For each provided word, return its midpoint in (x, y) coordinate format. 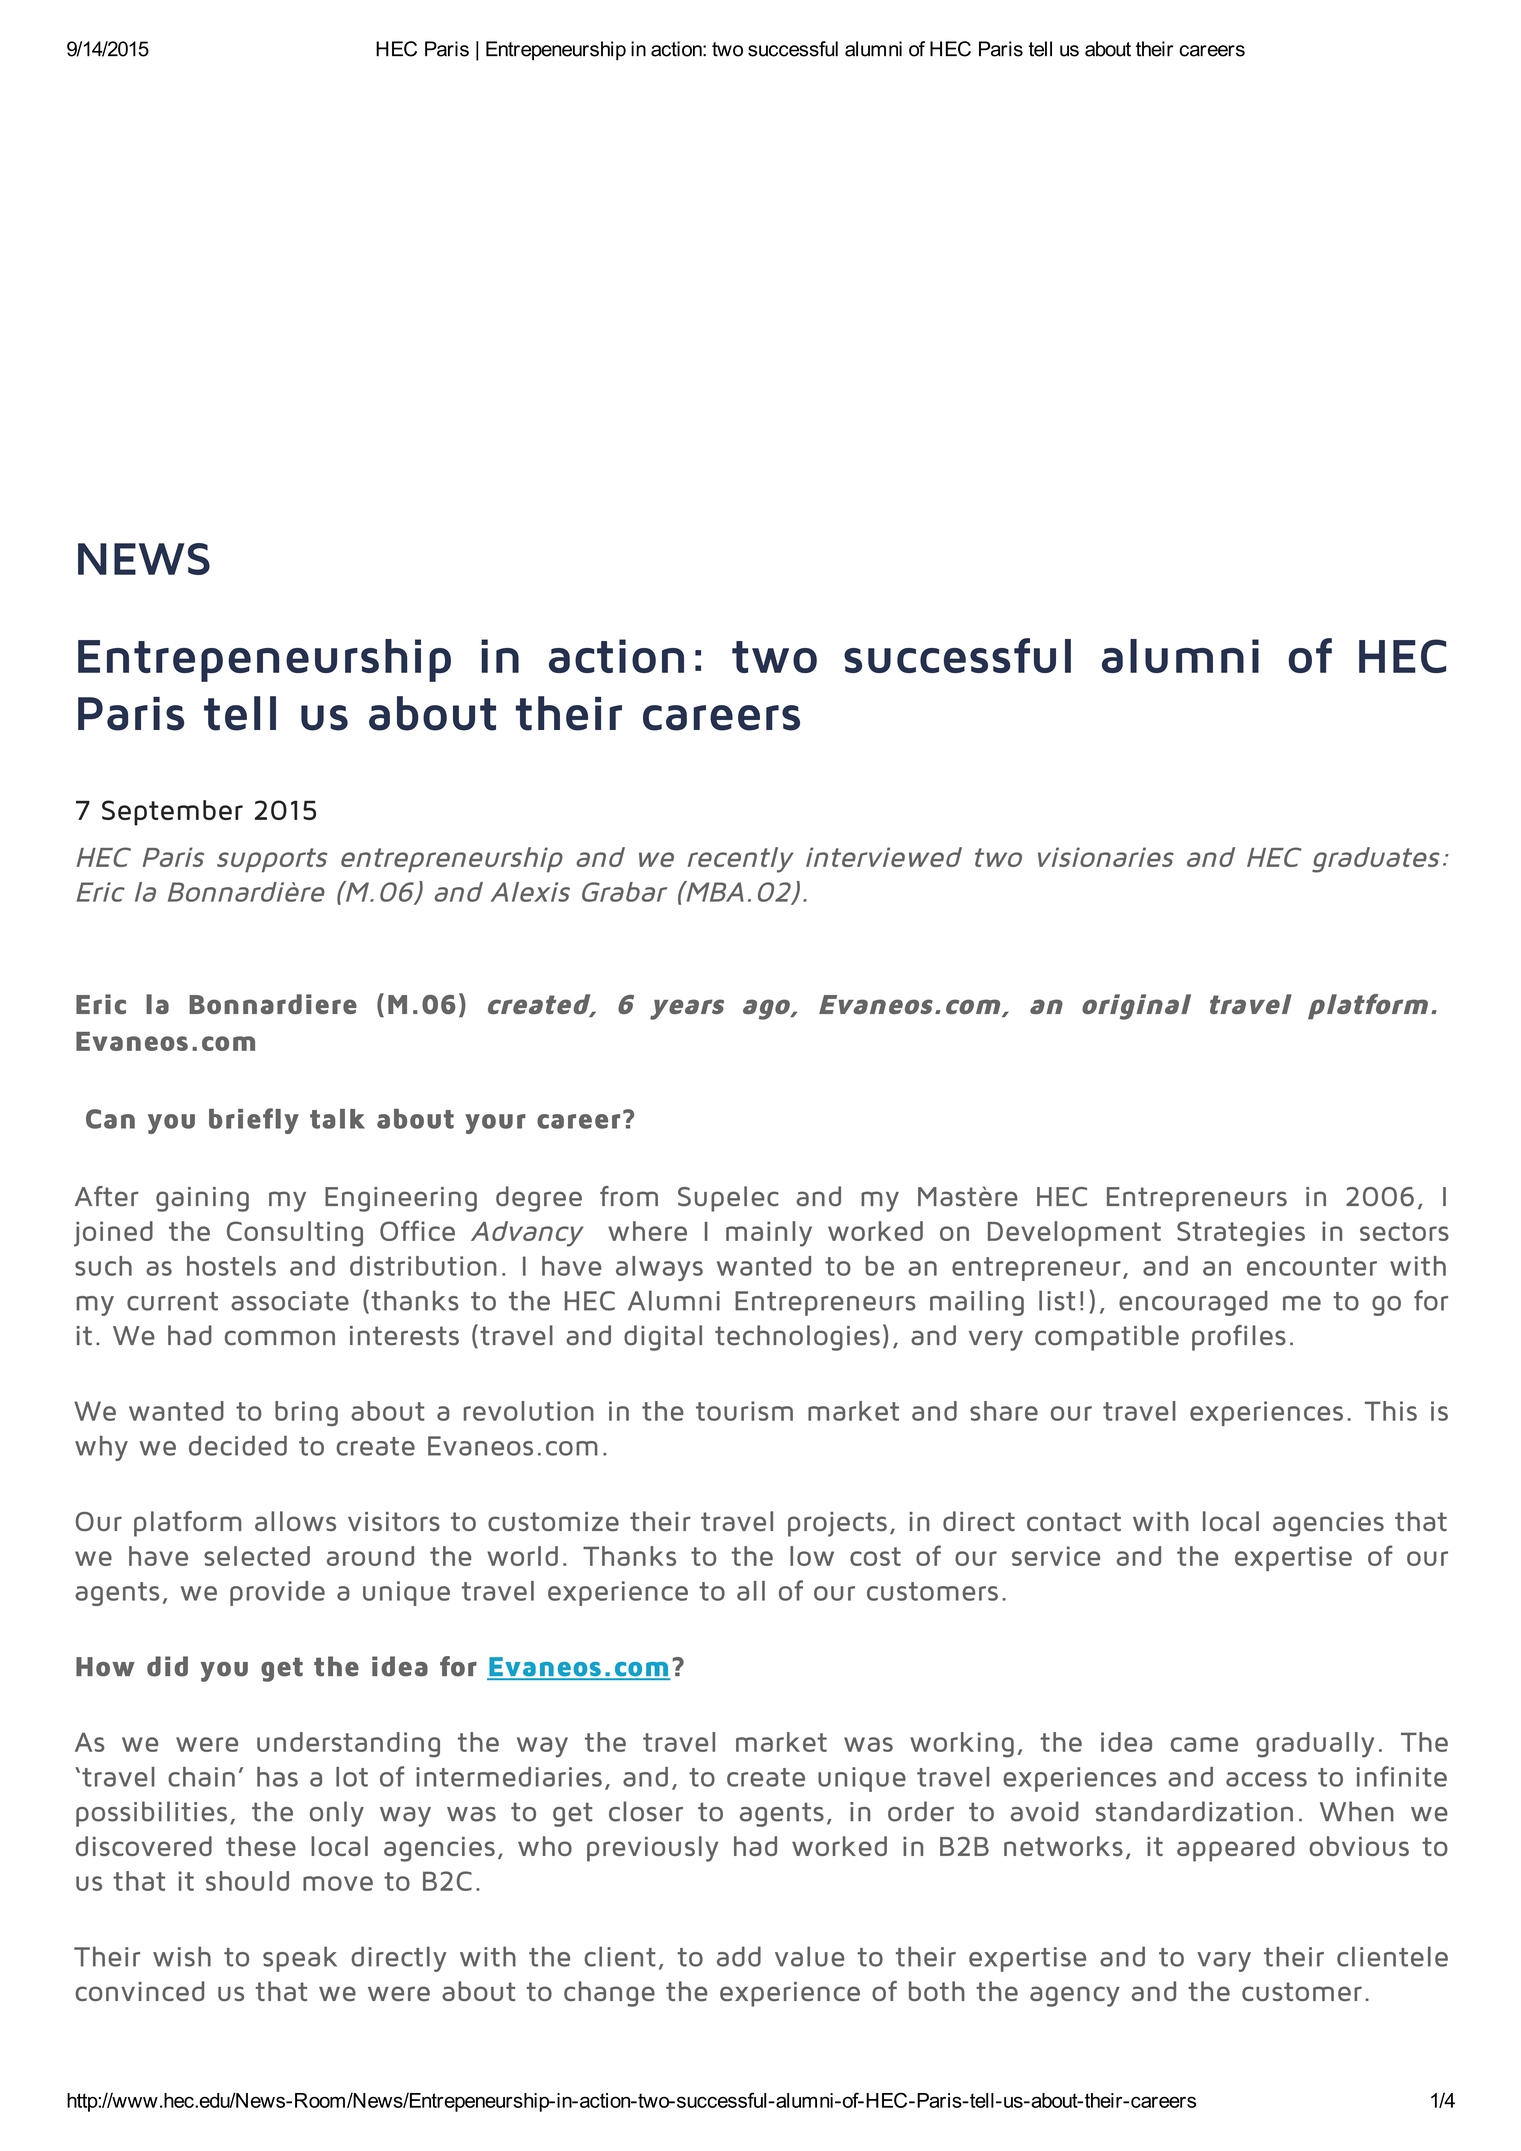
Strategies (1241, 1234)
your (495, 1124)
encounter (1312, 1266)
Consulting (295, 1234)
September (172, 813)
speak (300, 1959)
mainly (769, 1234)
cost (875, 1556)
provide (277, 1593)
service (1056, 1556)
